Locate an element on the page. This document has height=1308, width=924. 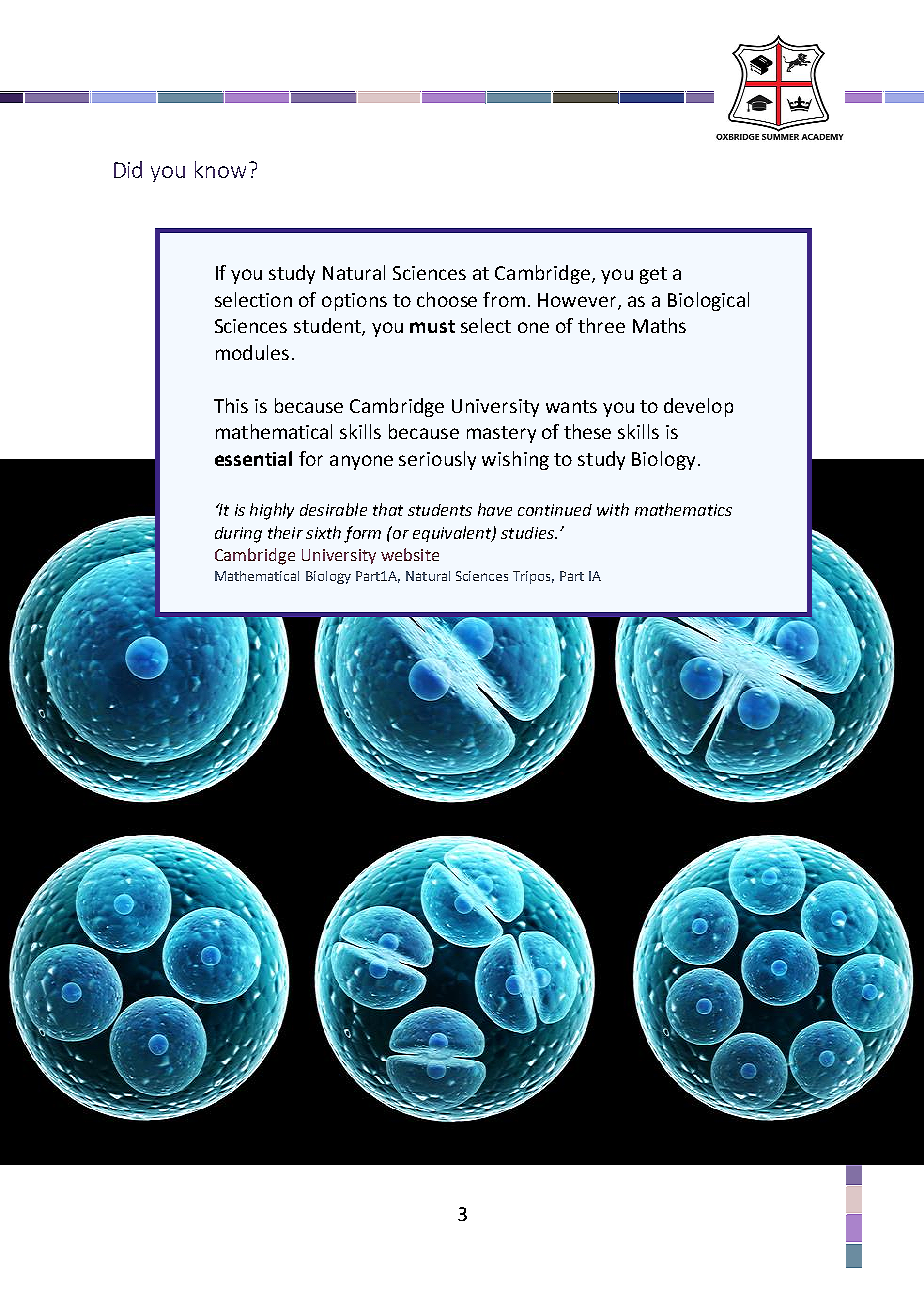
these is located at coordinates (587, 431).
